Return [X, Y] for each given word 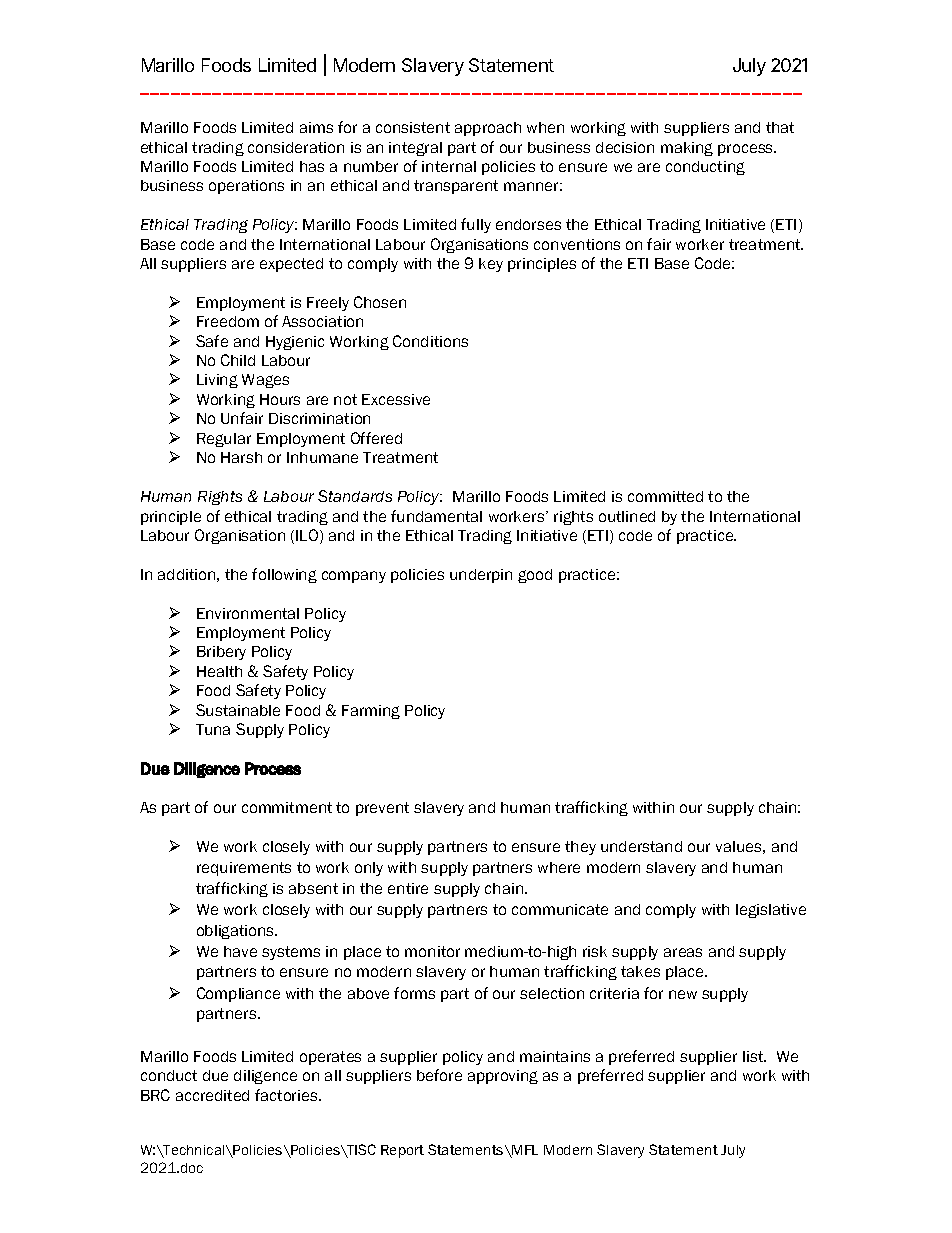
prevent [382, 809]
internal [449, 166]
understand [641, 846]
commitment [287, 807]
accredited [212, 1095]
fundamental [436, 516]
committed [665, 496]
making [687, 149]
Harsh [241, 457]
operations [246, 187]
